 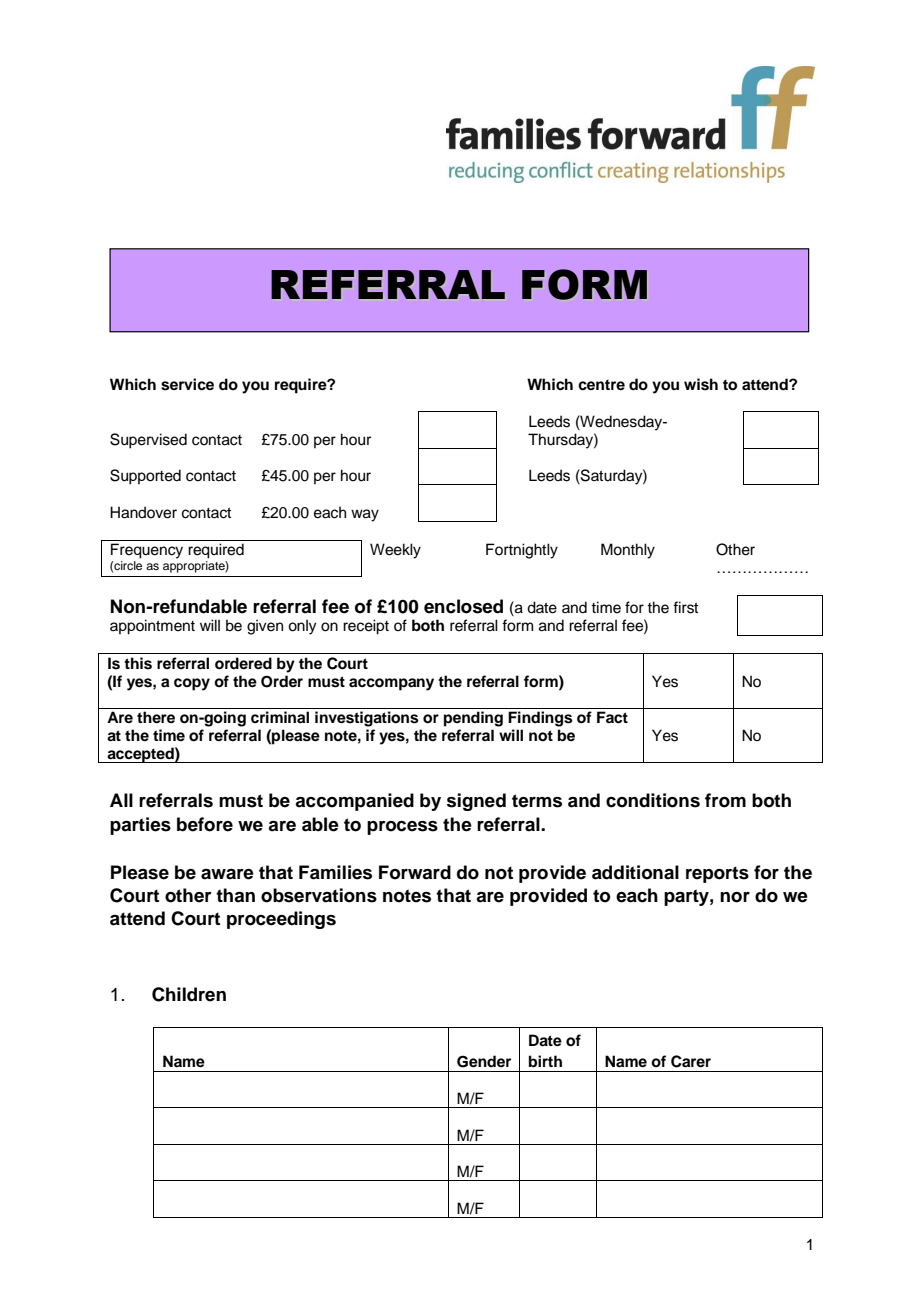 I want to click on Handover, so click(x=143, y=512).
